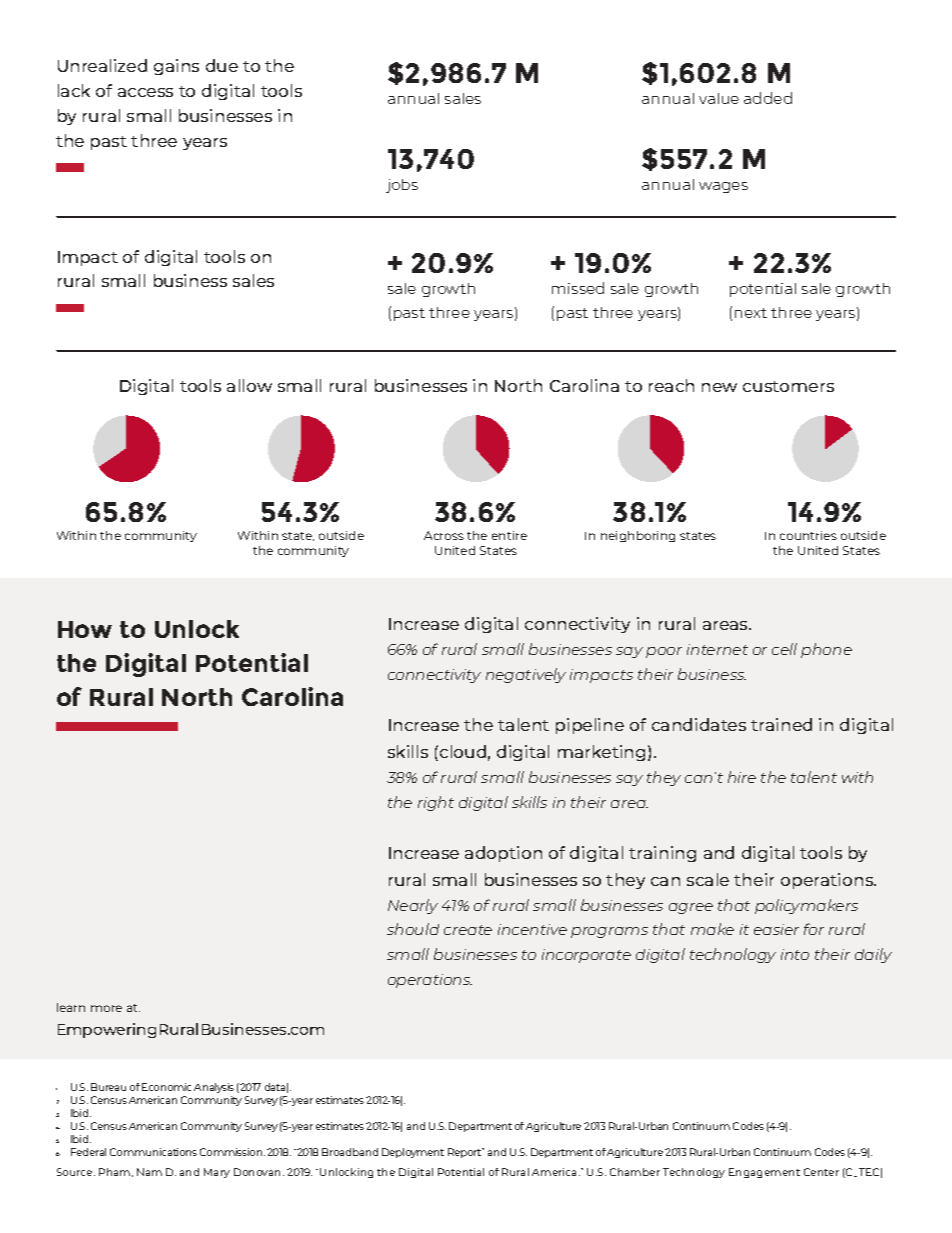  I want to click on access, so click(145, 92).
